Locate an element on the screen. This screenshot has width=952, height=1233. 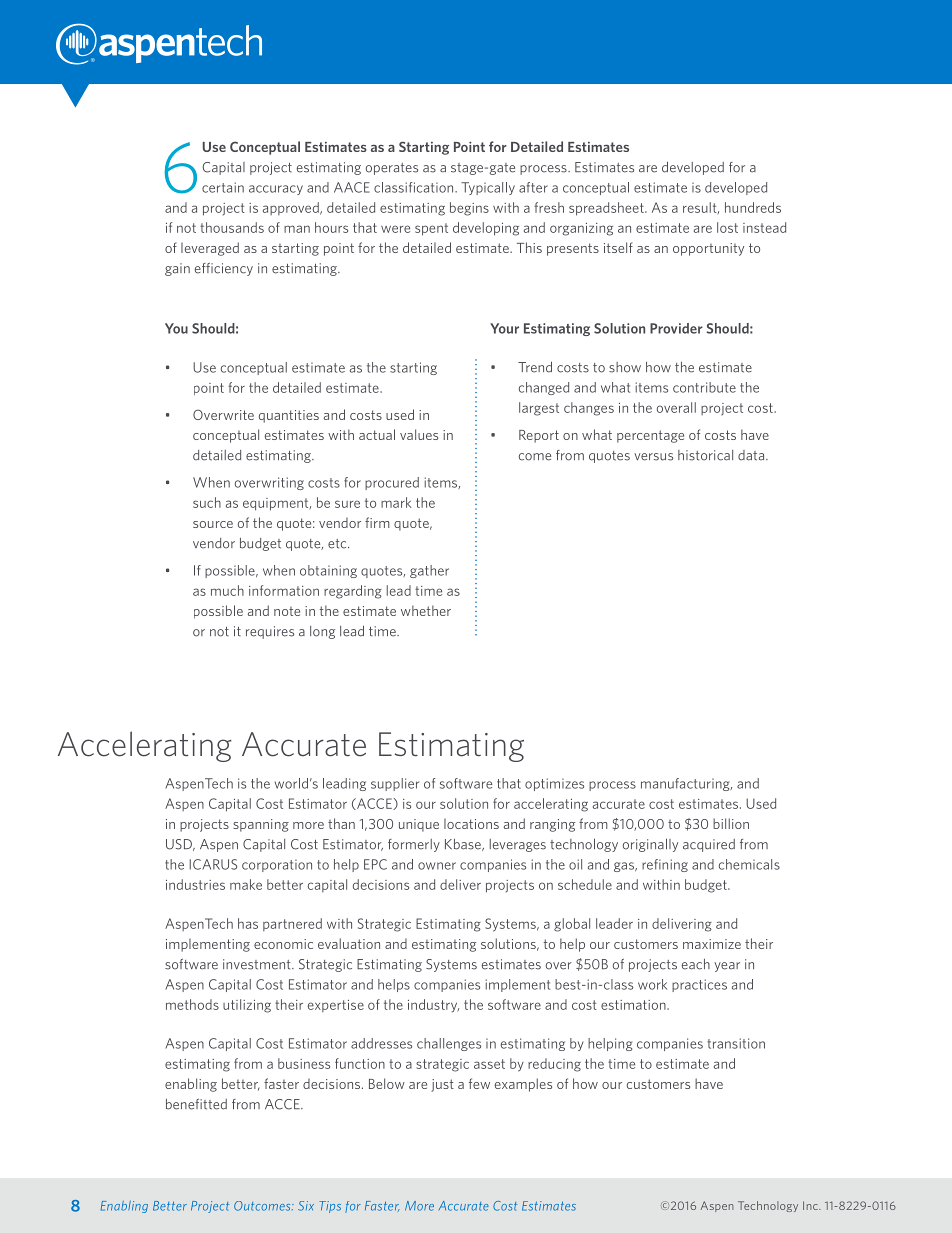
Inc is located at coordinates (811, 1205).
